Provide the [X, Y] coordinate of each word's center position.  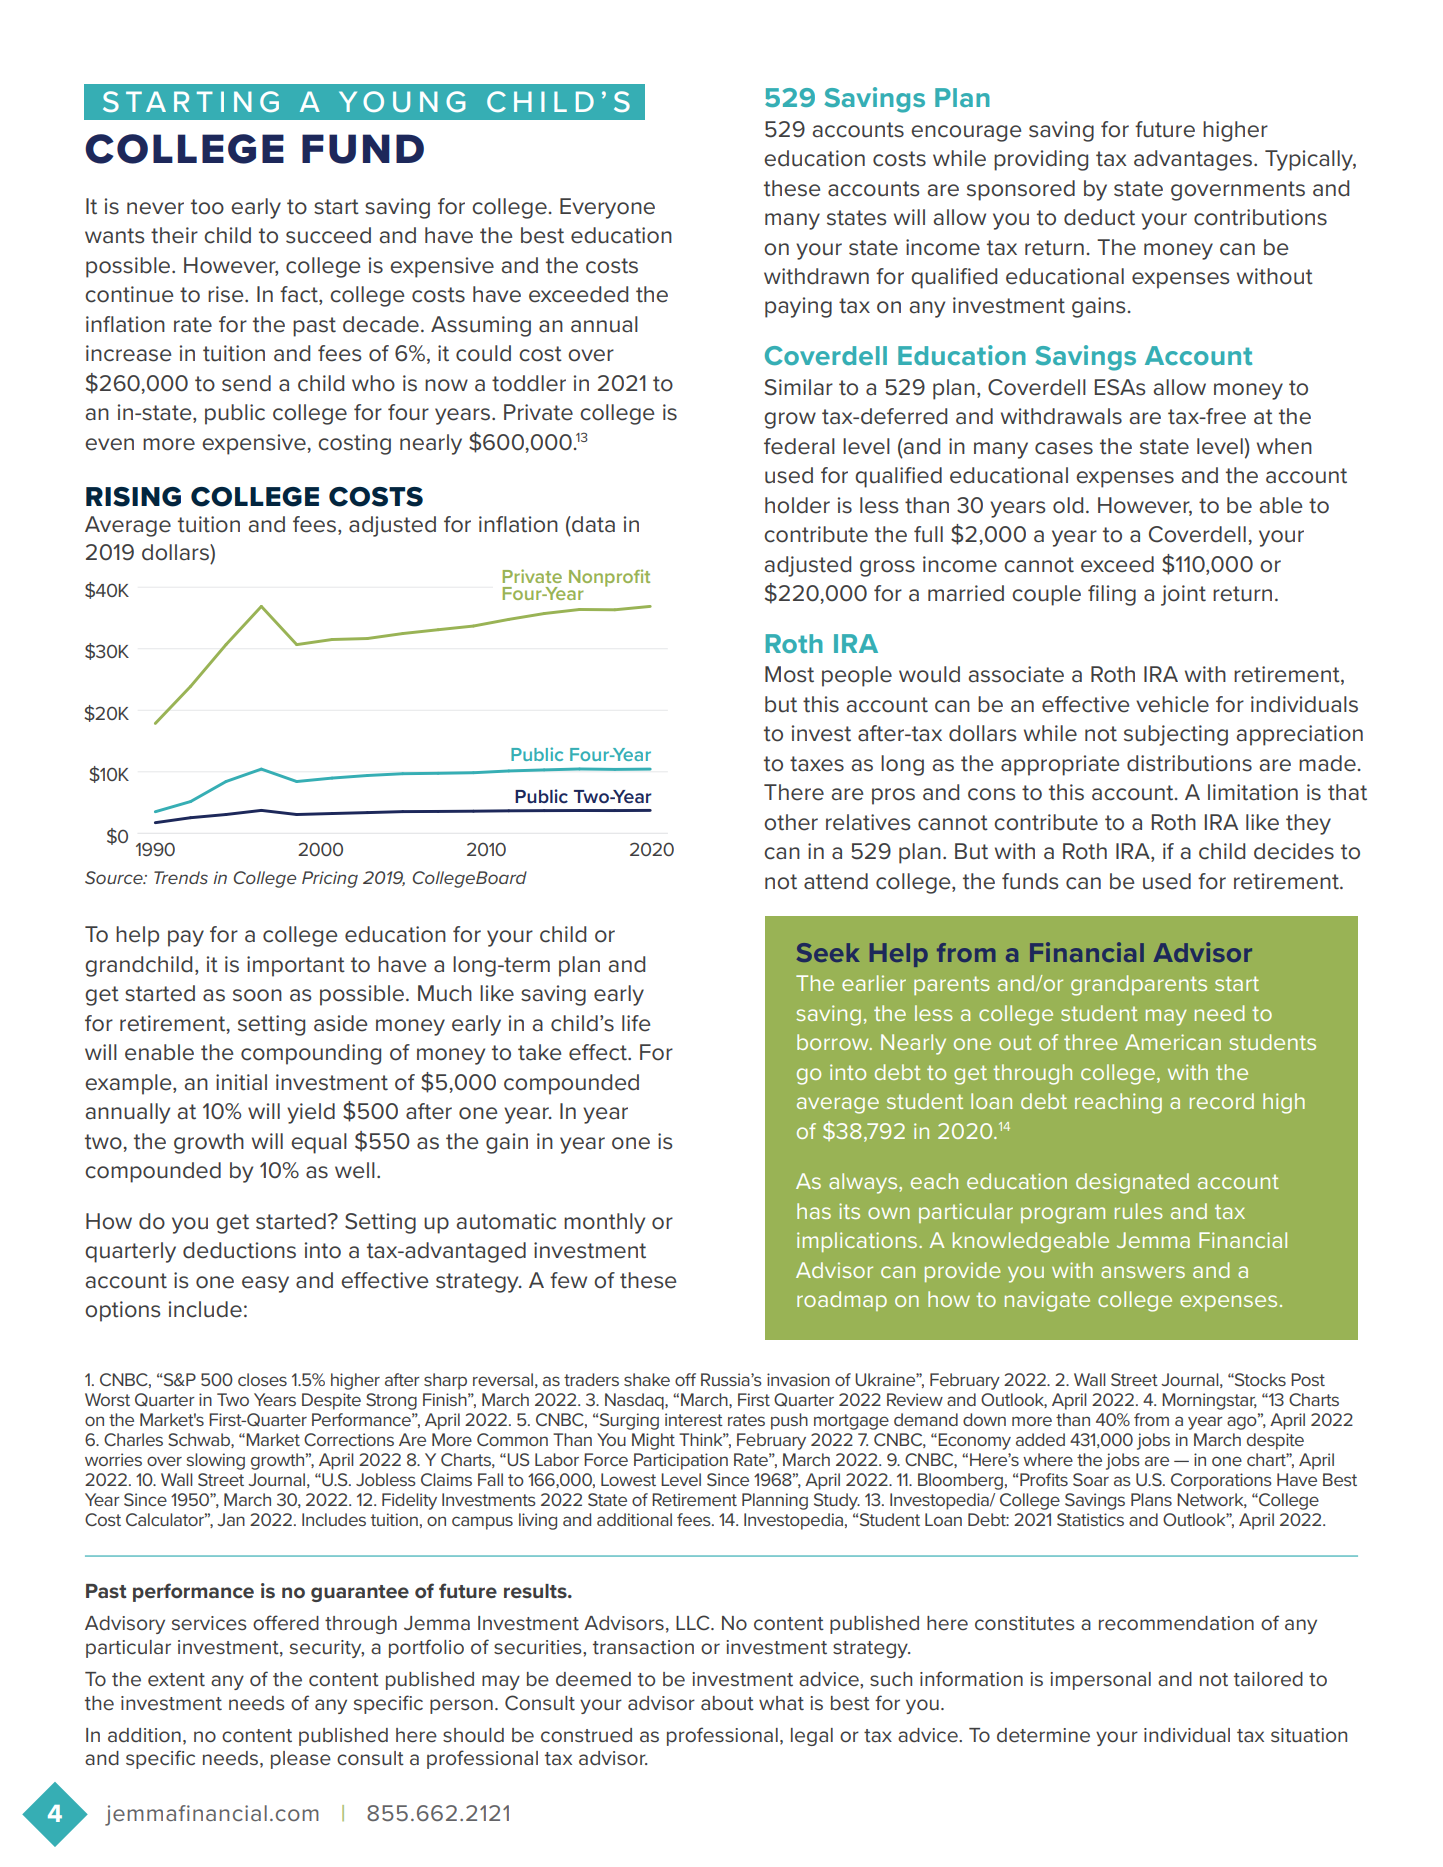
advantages [1194, 160]
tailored [1268, 1679]
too [207, 207]
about [727, 1703]
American [1173, 1042]
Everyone [607, 208]
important [296, 966]
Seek [828, 952]
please [301, 1760]
